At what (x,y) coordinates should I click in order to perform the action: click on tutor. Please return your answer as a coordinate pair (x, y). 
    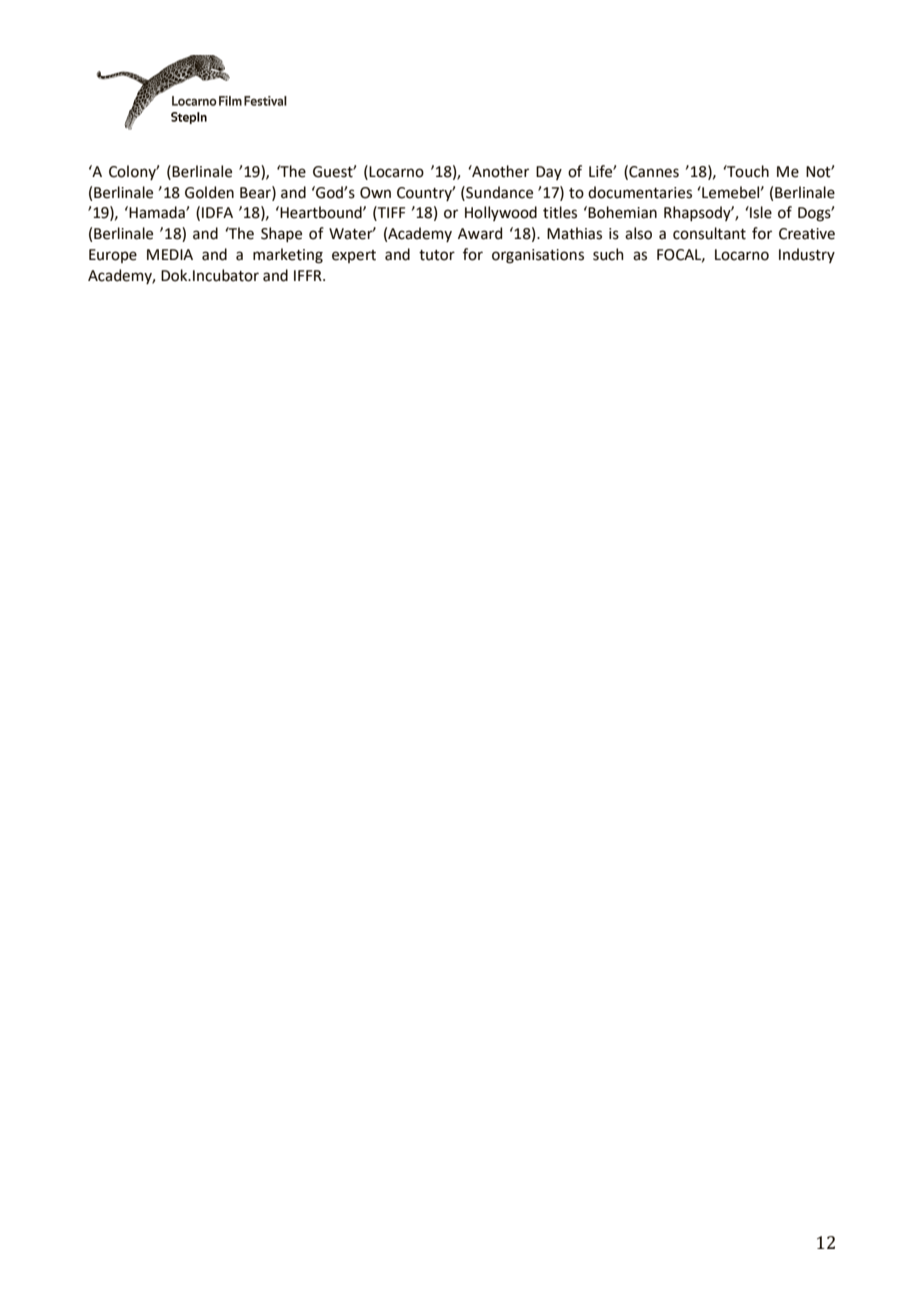
    Looking at the image, I should click on (437, 255).
